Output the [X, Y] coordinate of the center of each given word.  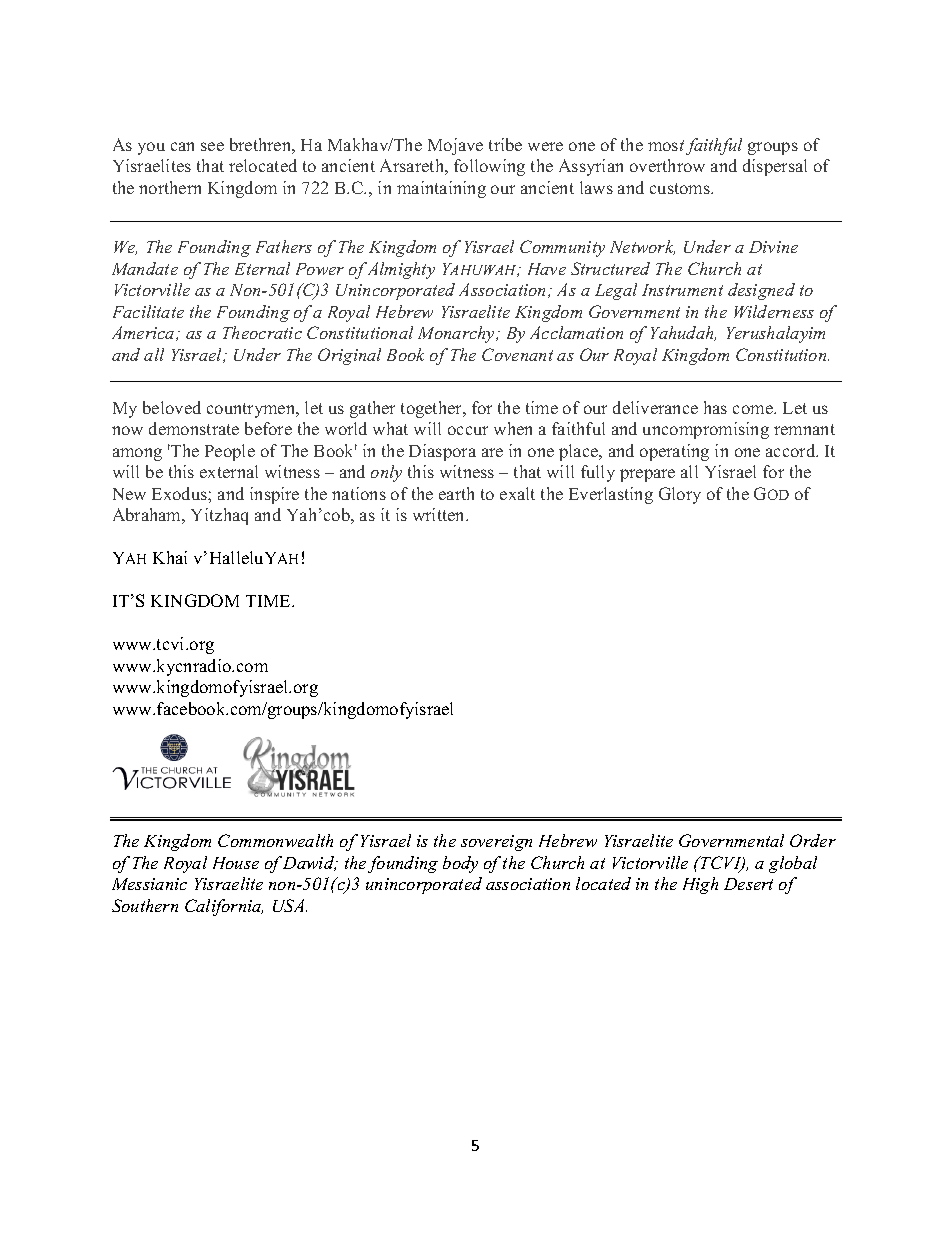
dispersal [775, 167]
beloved [172, 407]
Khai [170, 557]
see [212, 146]
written [440, 514]
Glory [680, 495]
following [489, 167]
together [433, 409]
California [224, 907]
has [715, 407]
